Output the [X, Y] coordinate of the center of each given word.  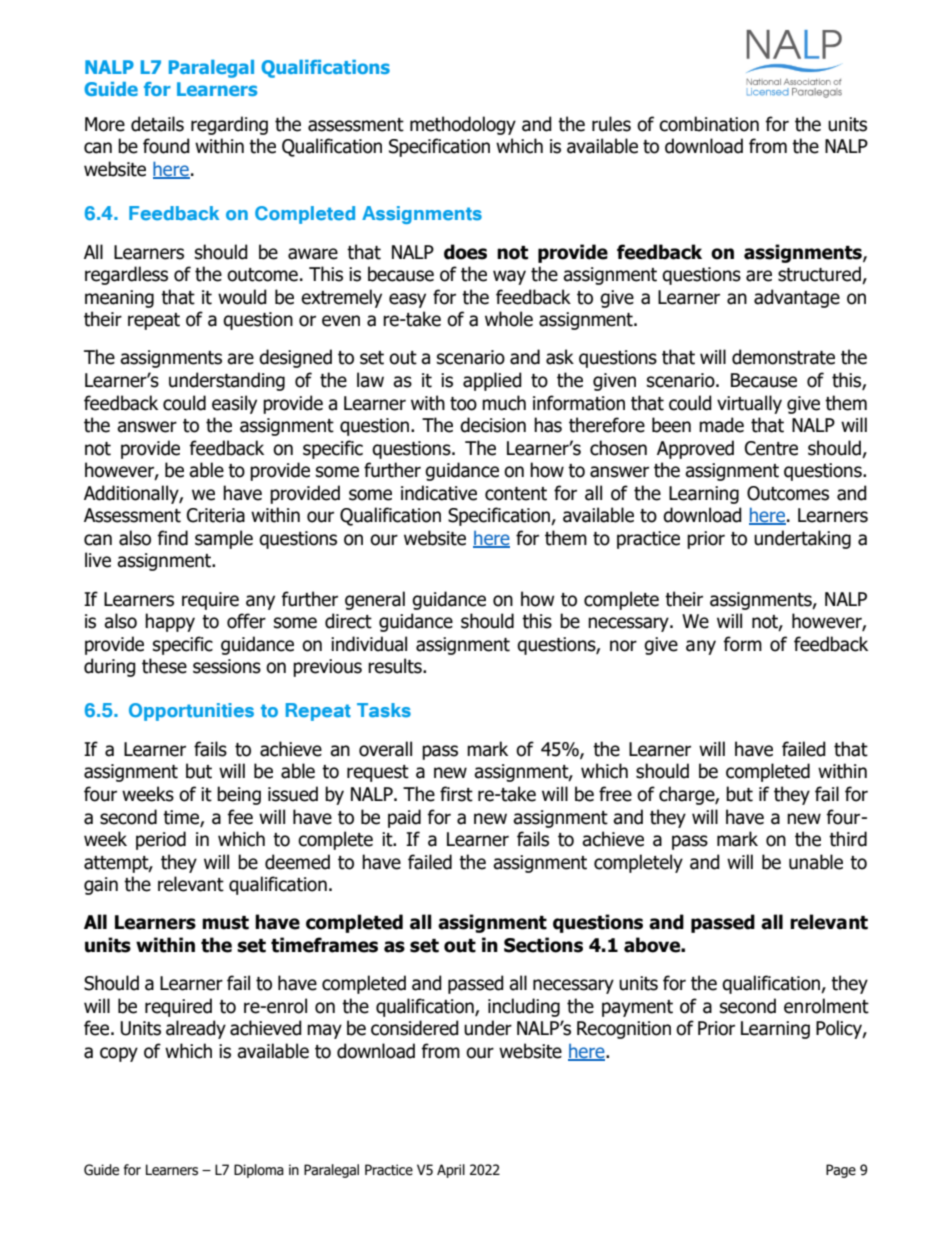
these [164, 666]
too [463, 404]
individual [369, 644]
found [166, 146]
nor [623, 646]
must [225, 923]
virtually [749, 404]
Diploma [259, 1171]
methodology [463, 125]
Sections [543, 945]
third [848, 839]
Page [841, 1171]
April [451, 1171]
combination [709, 124]
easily [234, 404]
